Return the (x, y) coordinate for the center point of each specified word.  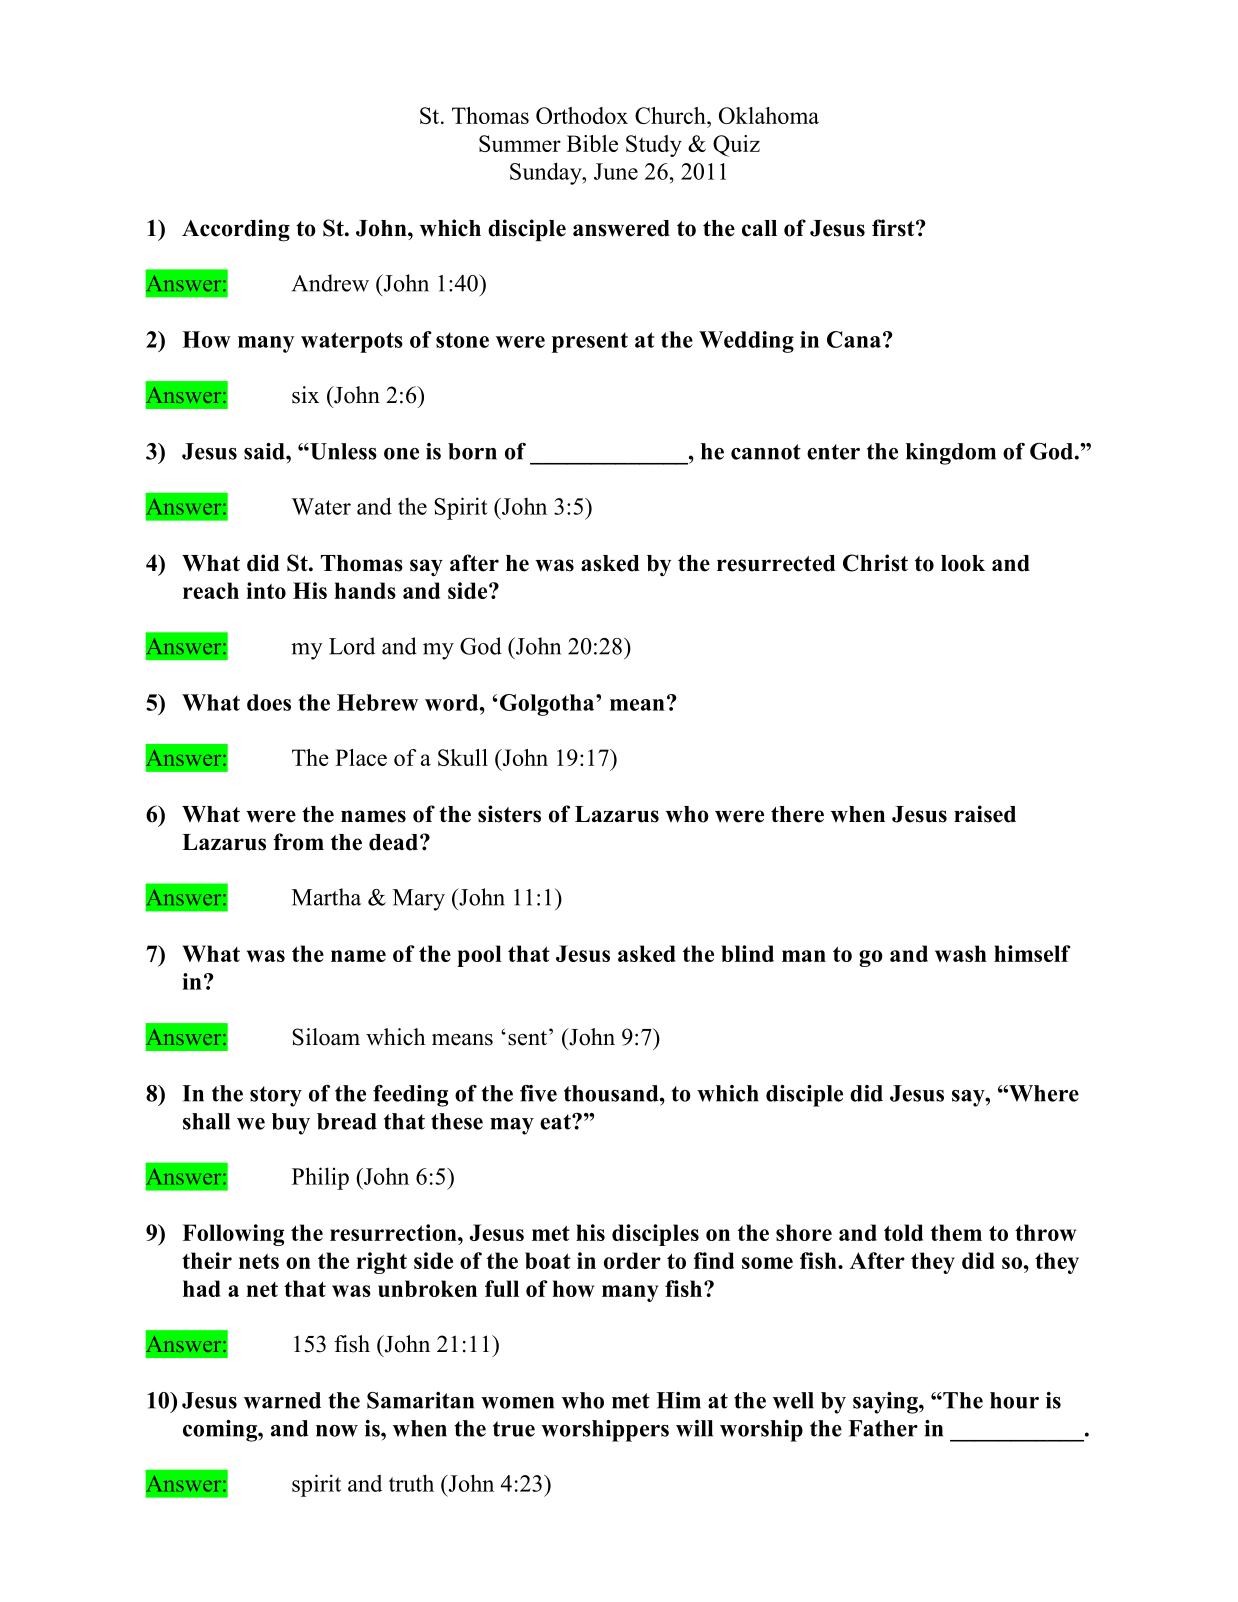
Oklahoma (769, 115)
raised (985, 814)
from (298, 842)
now (337, 1431)
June (616, 171)
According (236, 230)
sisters (509, 814)
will (694, 1428)
